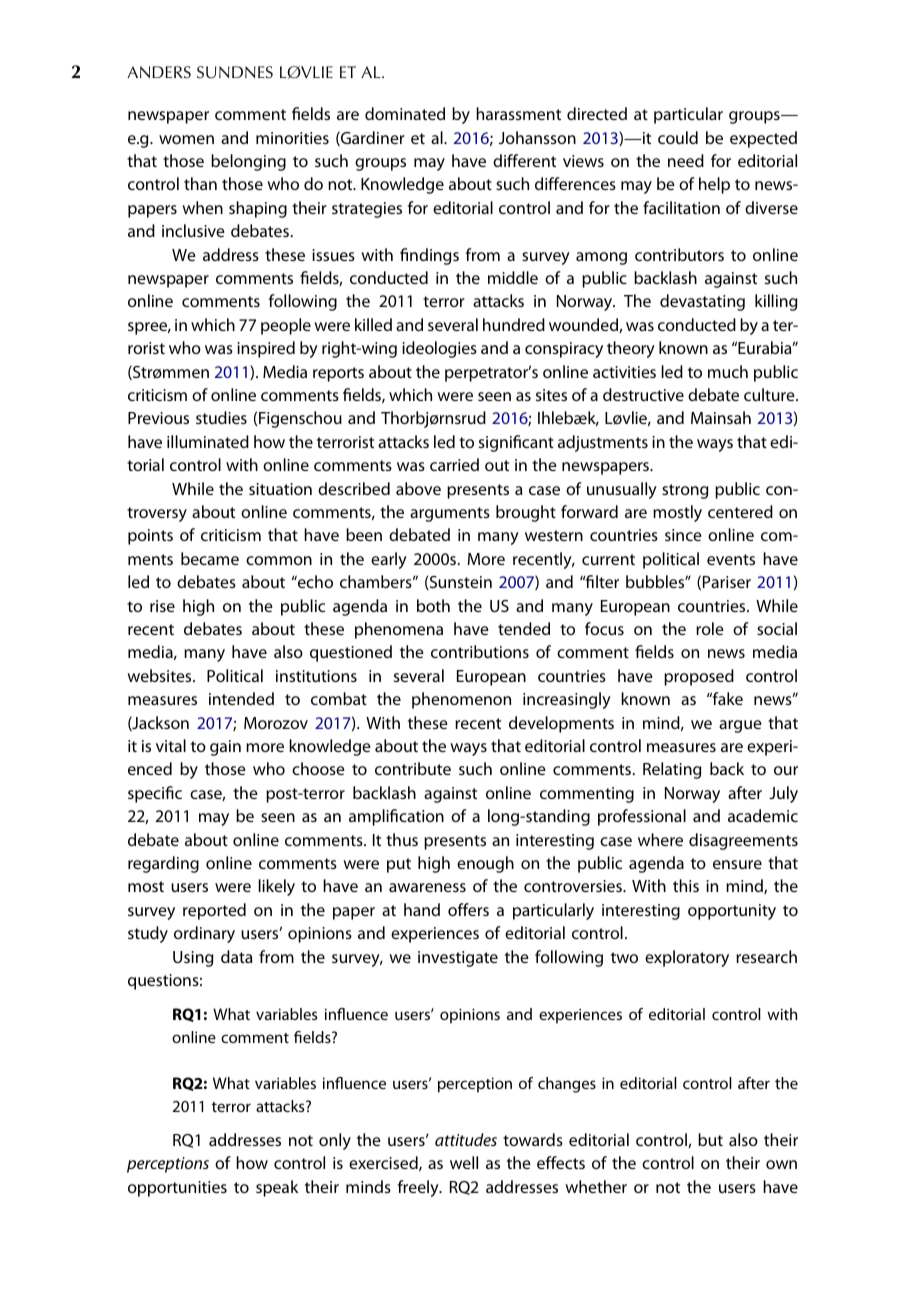  Describe the element at coordinates (279, 560) in the screenshot. I see `common` at that location.
